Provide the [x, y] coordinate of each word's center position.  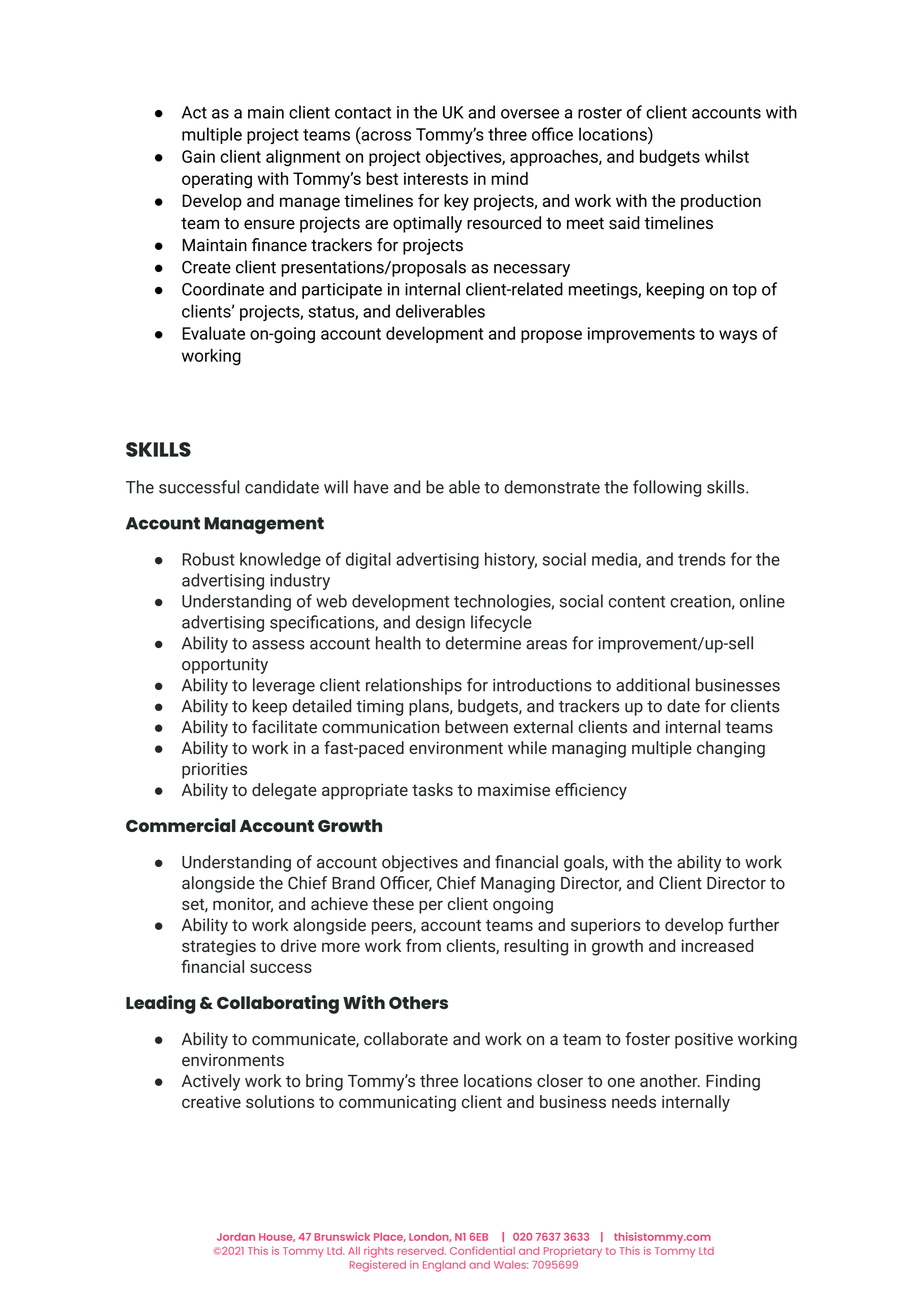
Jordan [236, 1237]
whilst [727, 156]
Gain [198, 156]
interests [436, 178]
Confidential [482, 1250]
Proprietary [573, 1252]
